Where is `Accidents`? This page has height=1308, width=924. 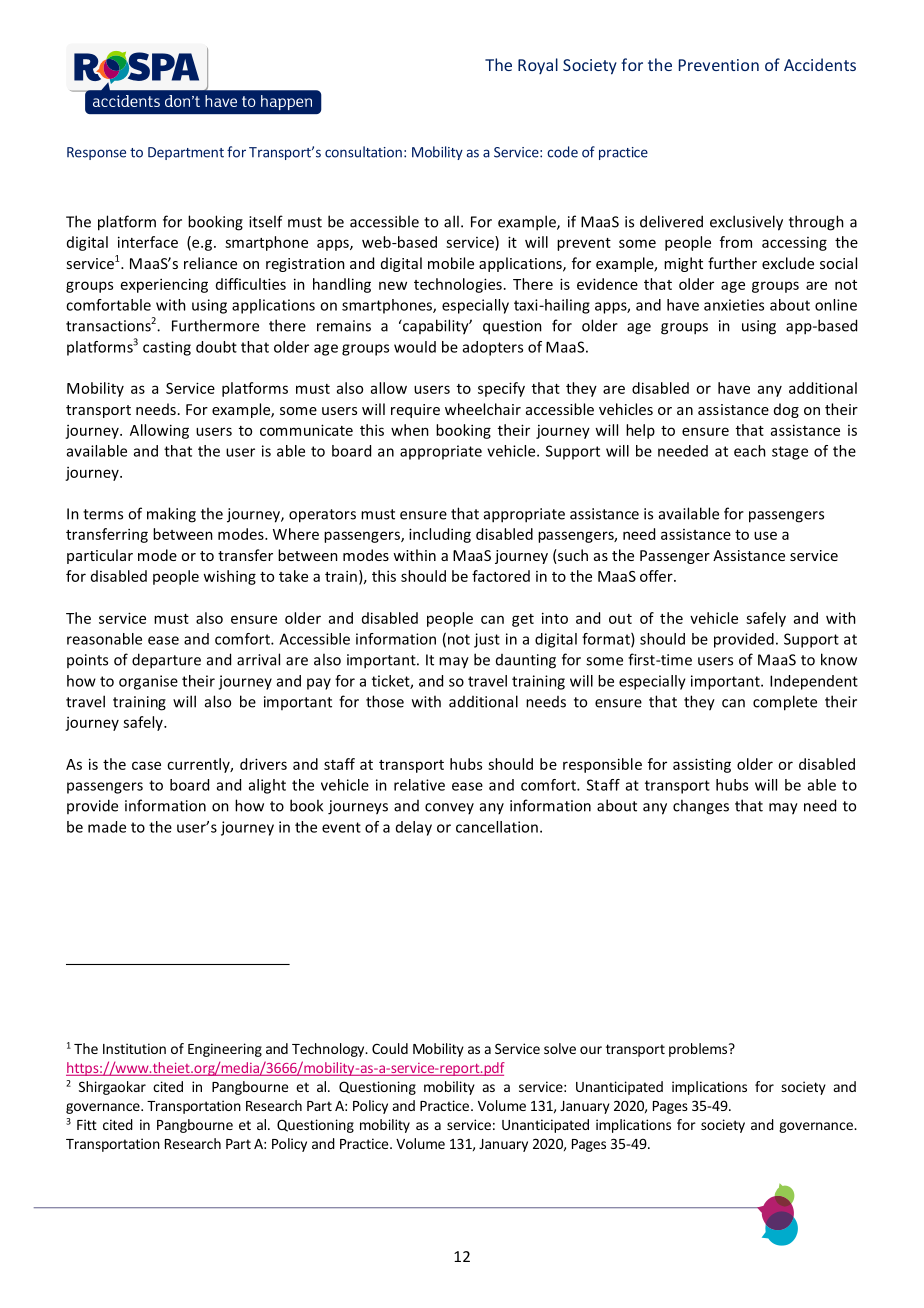 Accidents is located at coordinates (820, 64).
